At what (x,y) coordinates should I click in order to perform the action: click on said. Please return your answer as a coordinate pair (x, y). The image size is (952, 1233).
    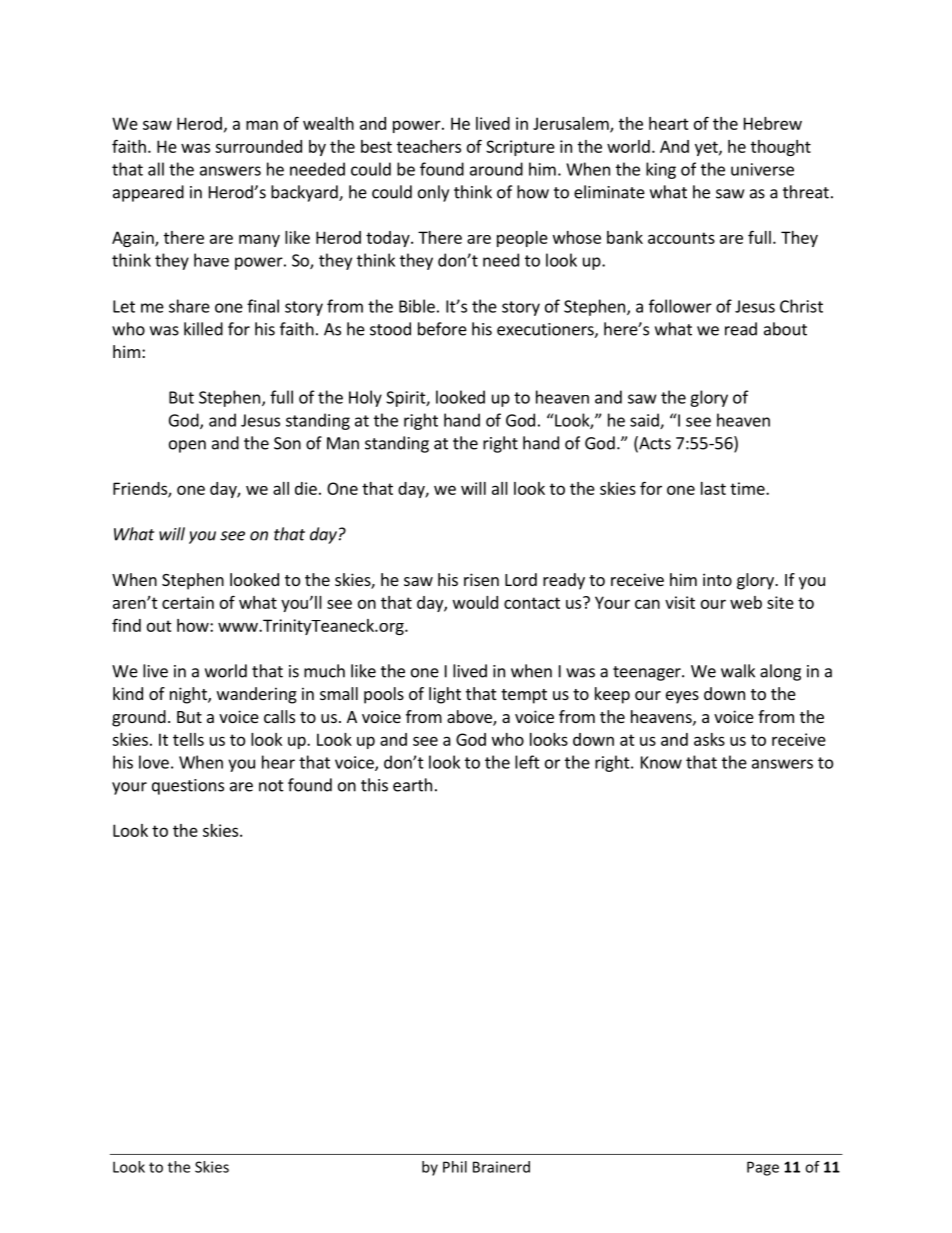
    Looking at the image, I should click on (645, 421).
